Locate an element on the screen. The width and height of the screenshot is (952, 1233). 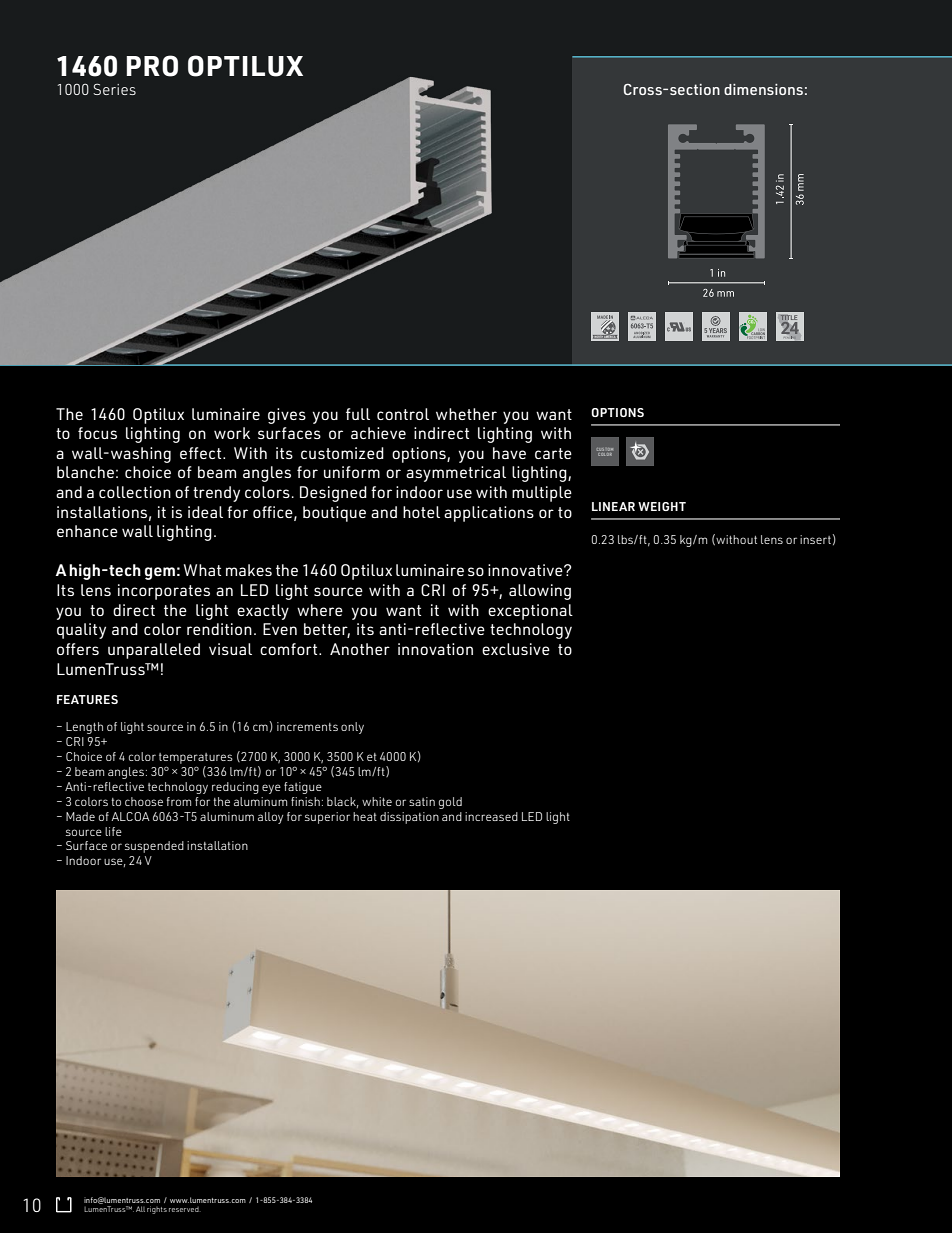
reserved is located at coordinates (185, 1209).
